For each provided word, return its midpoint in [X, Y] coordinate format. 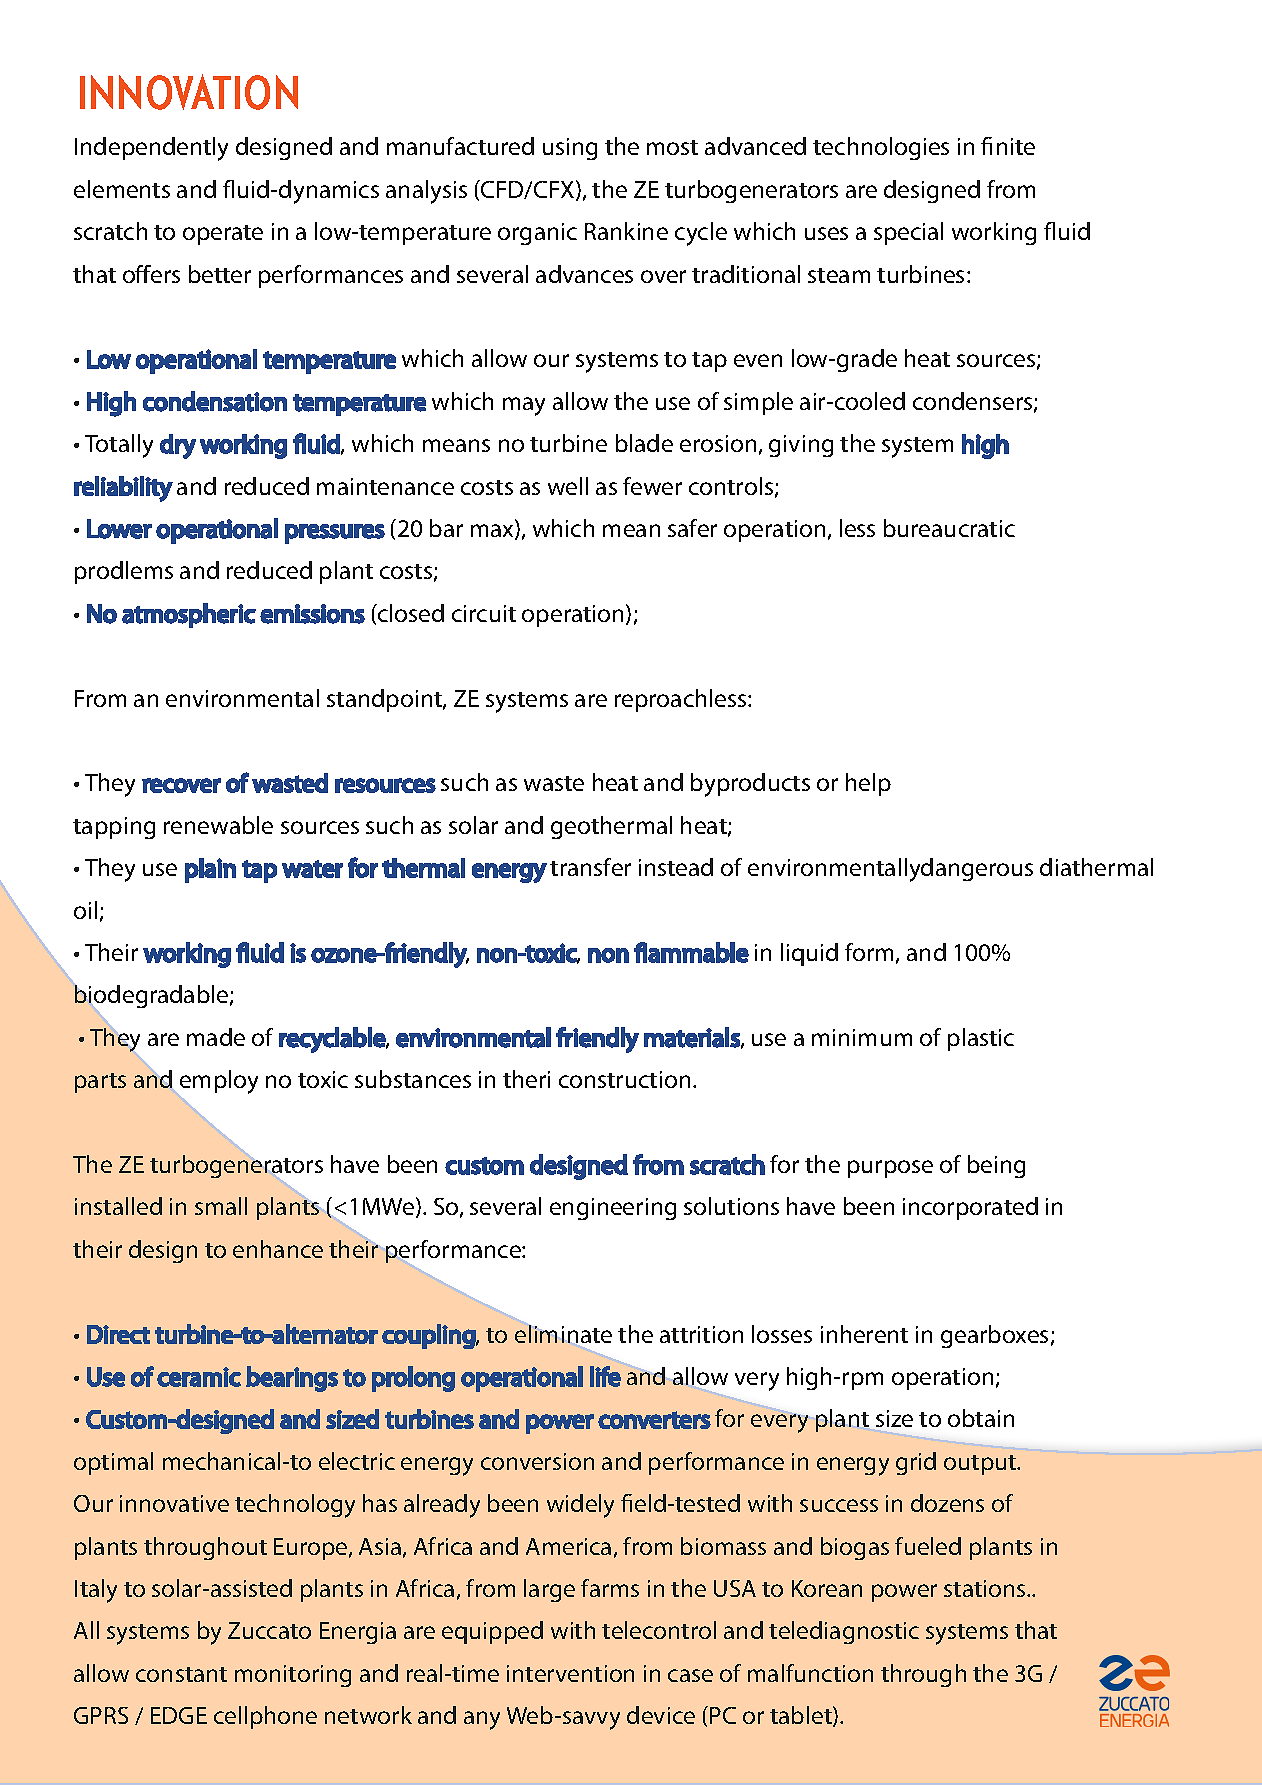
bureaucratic [949, 528]
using [570, 149]
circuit [484, 613]
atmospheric [189, 615]
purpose [890, 1169]
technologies [881, 148]
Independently [151, 149]
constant [181, 1674]
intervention [570, 1673]
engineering [613, 1209]
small [221, 1206]
